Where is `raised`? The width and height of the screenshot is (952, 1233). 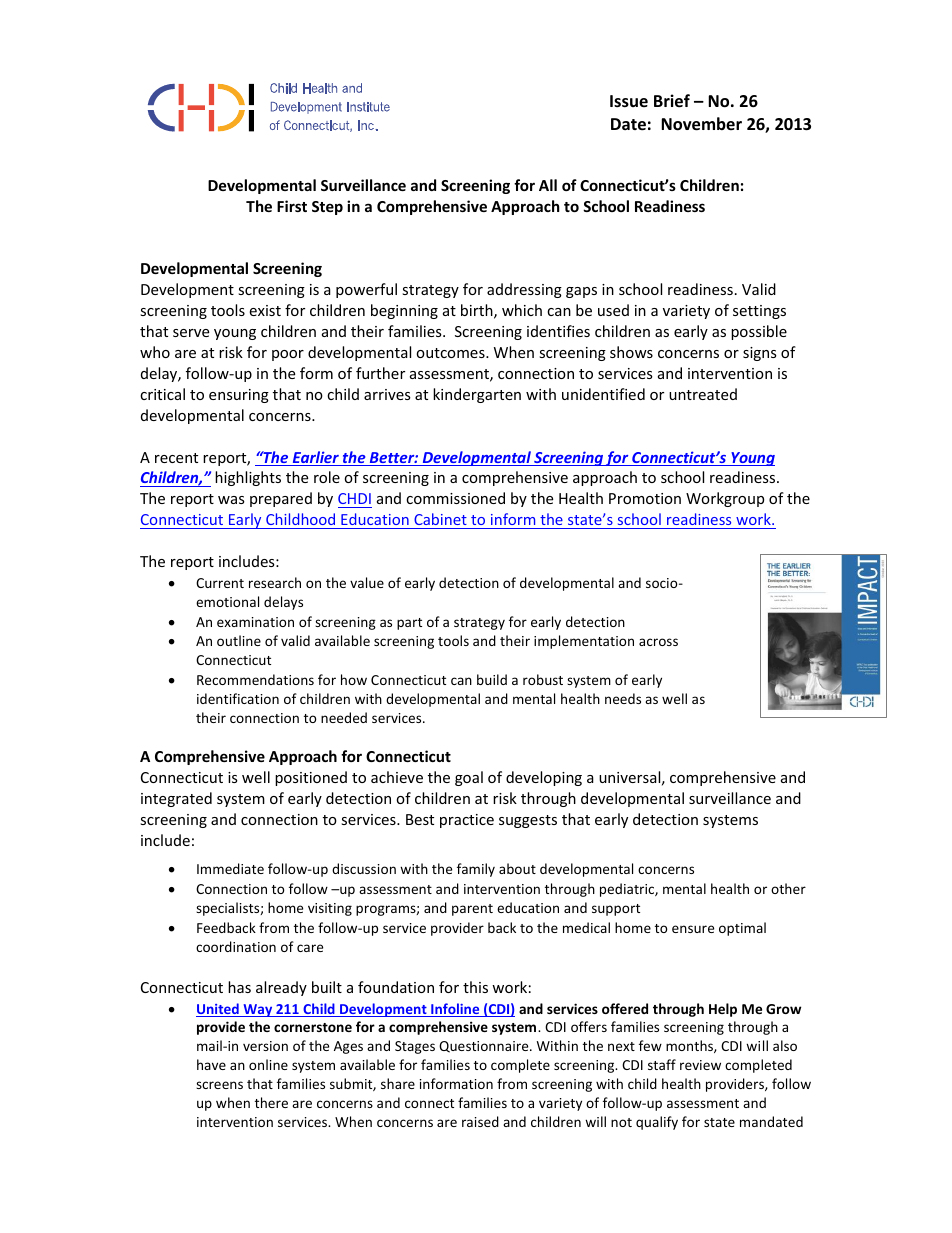 raised is located at coordinates (480, 1121).
